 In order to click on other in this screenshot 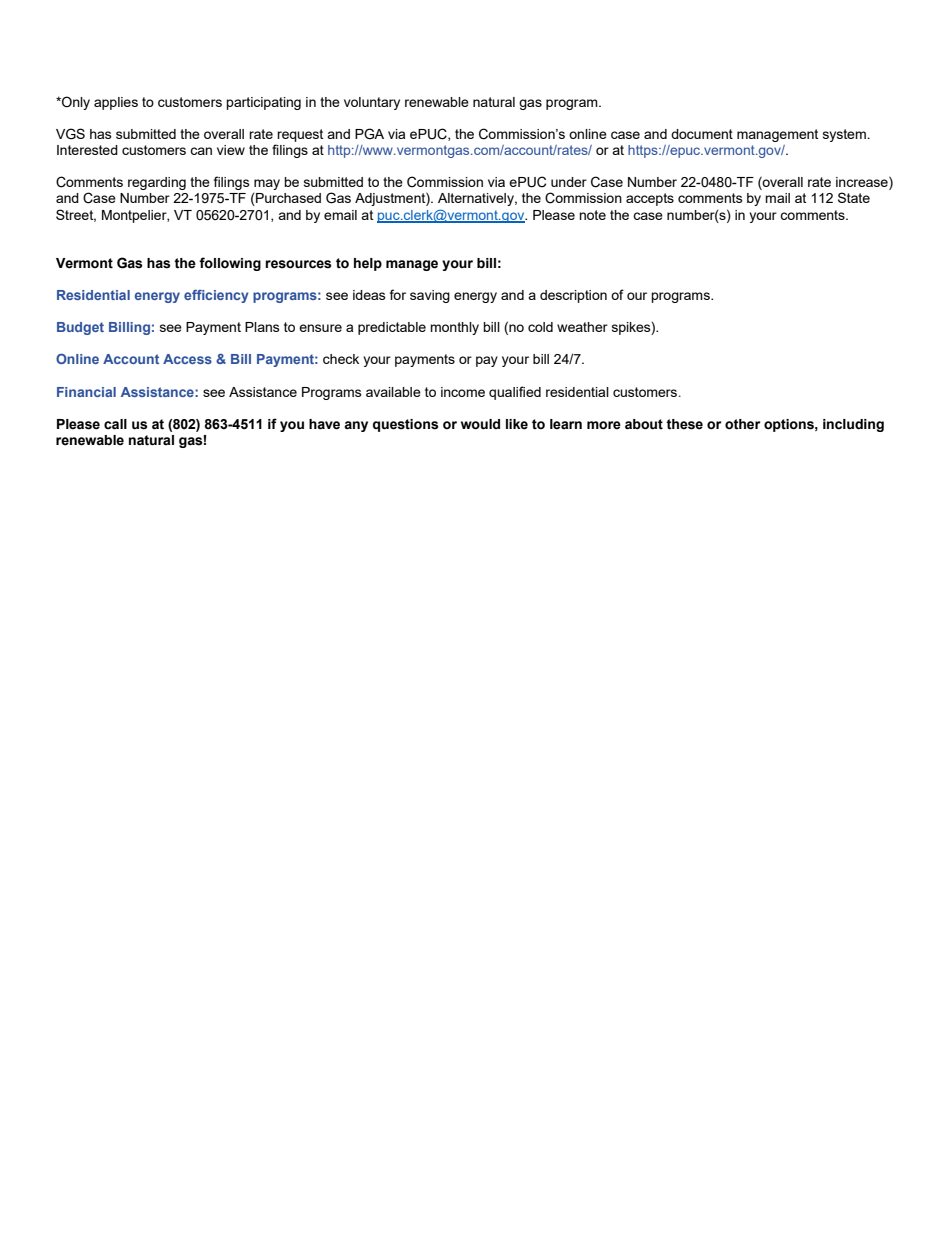, I will do `click(742, 424)`.
